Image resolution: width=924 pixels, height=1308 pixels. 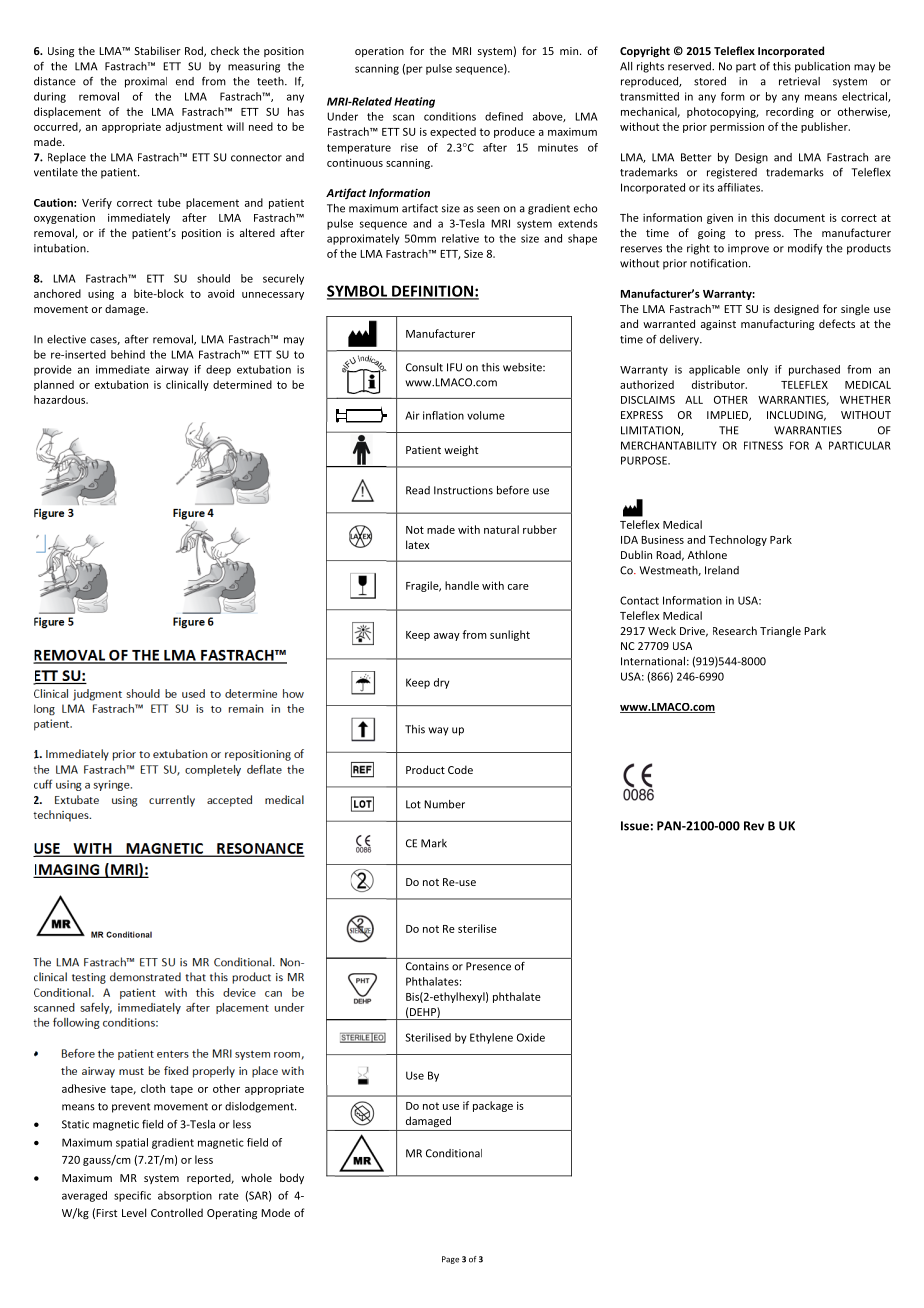 What do you see at coordinates (450, 1260) in the page?
I see `Page` at bounding box center [450, 1260].
